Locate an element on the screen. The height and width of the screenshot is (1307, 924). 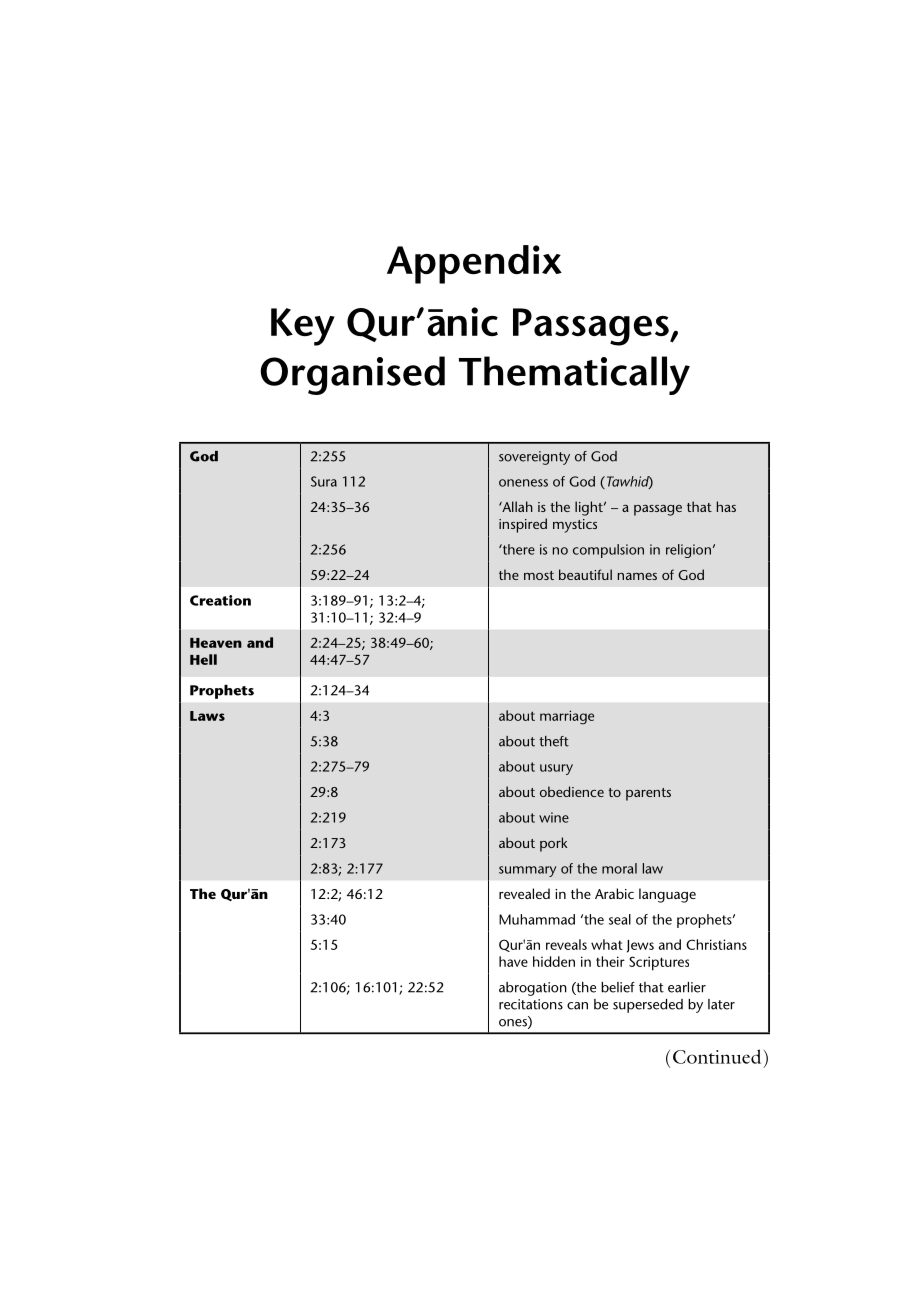
Key is located at coordinates (303, 327).
